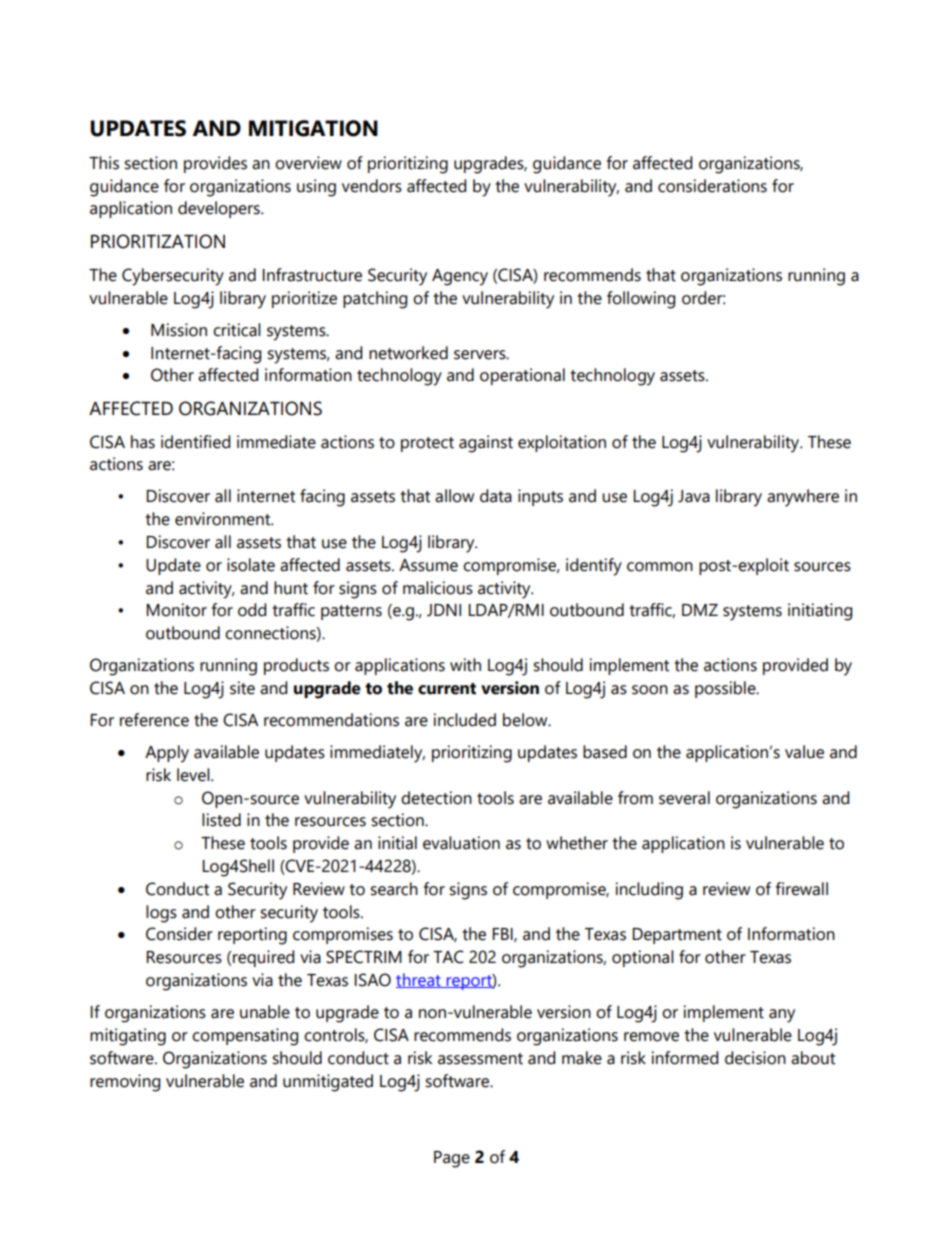 This document has height=1233, width=952. What do you see at coordinates (176, 610) in the document?
I see `Monitor` at bounding box center [176, 610].
